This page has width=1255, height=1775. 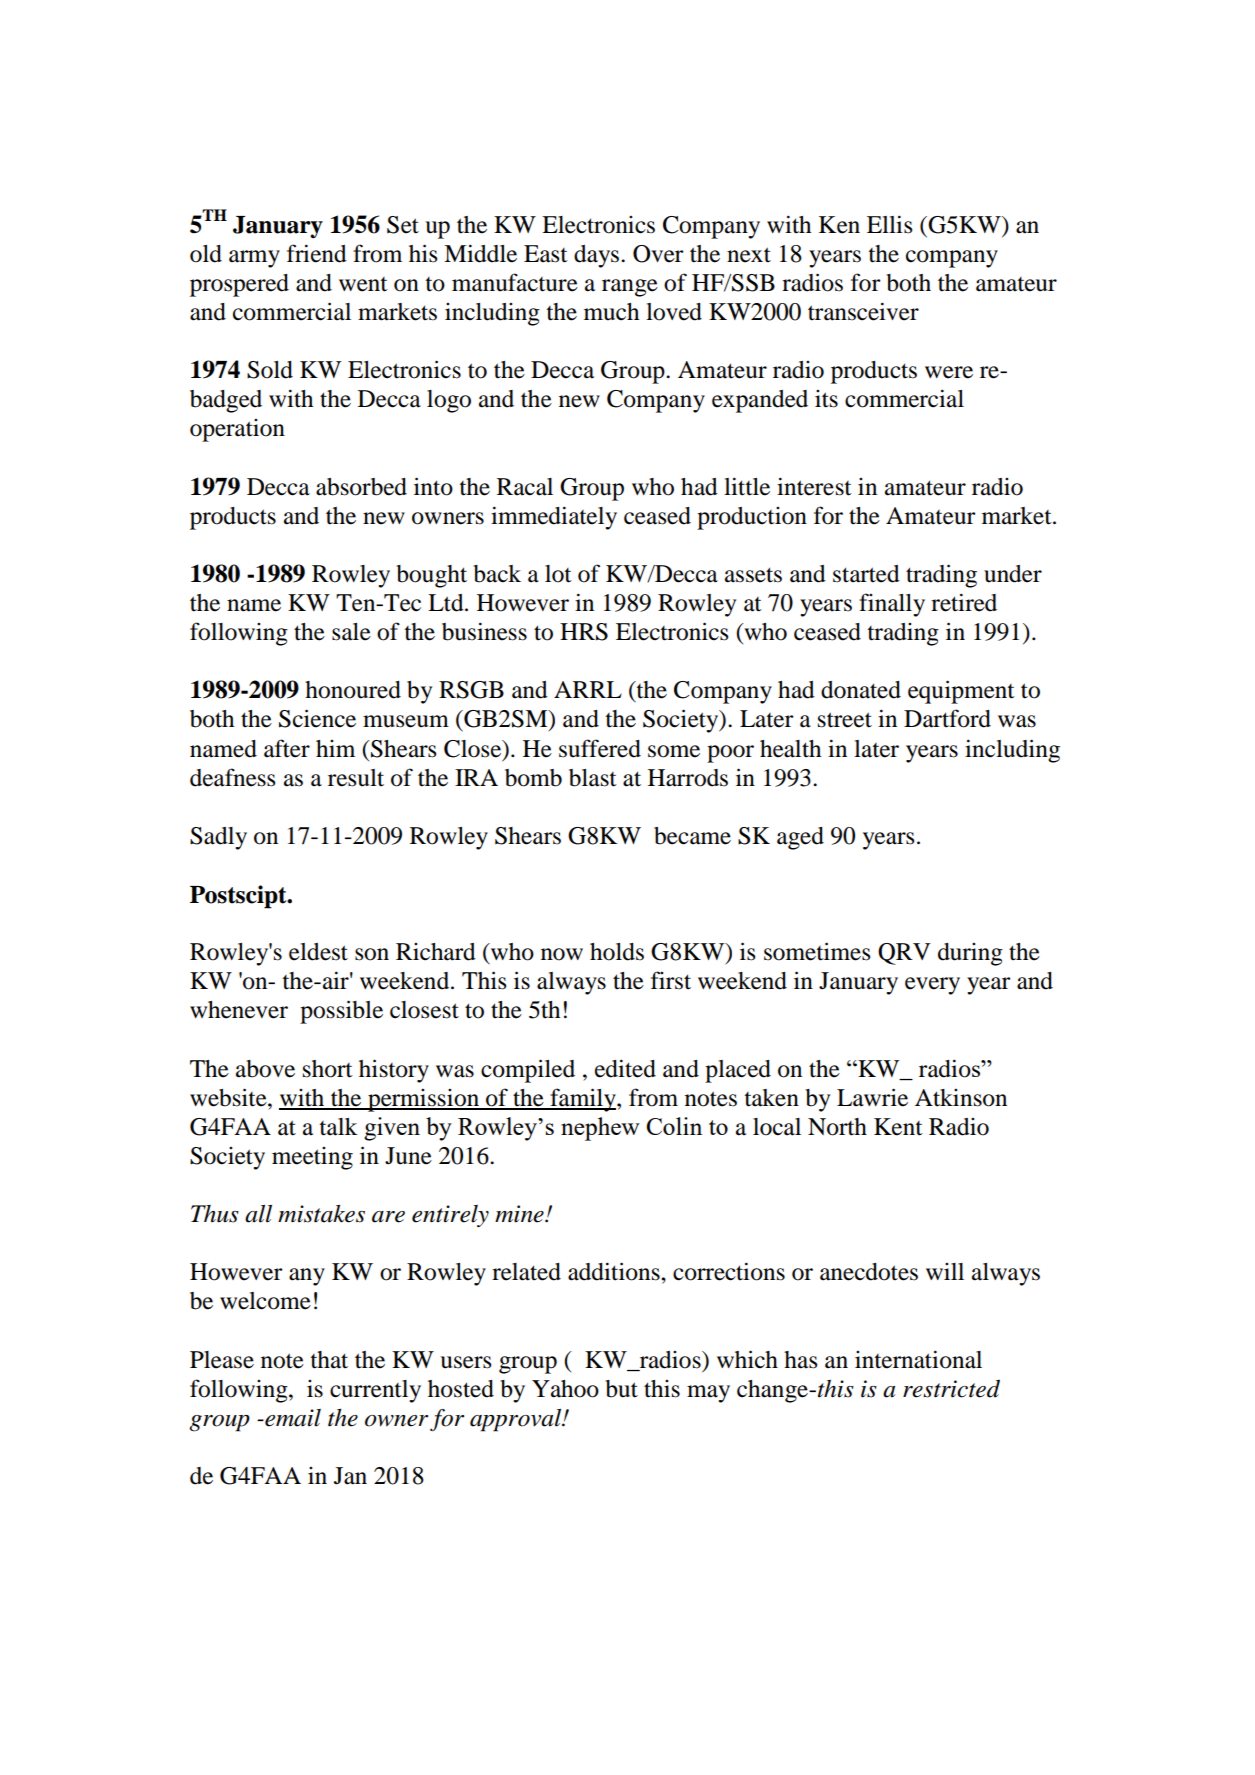 I want to click on Ellis, so click(x=889, y=224).
